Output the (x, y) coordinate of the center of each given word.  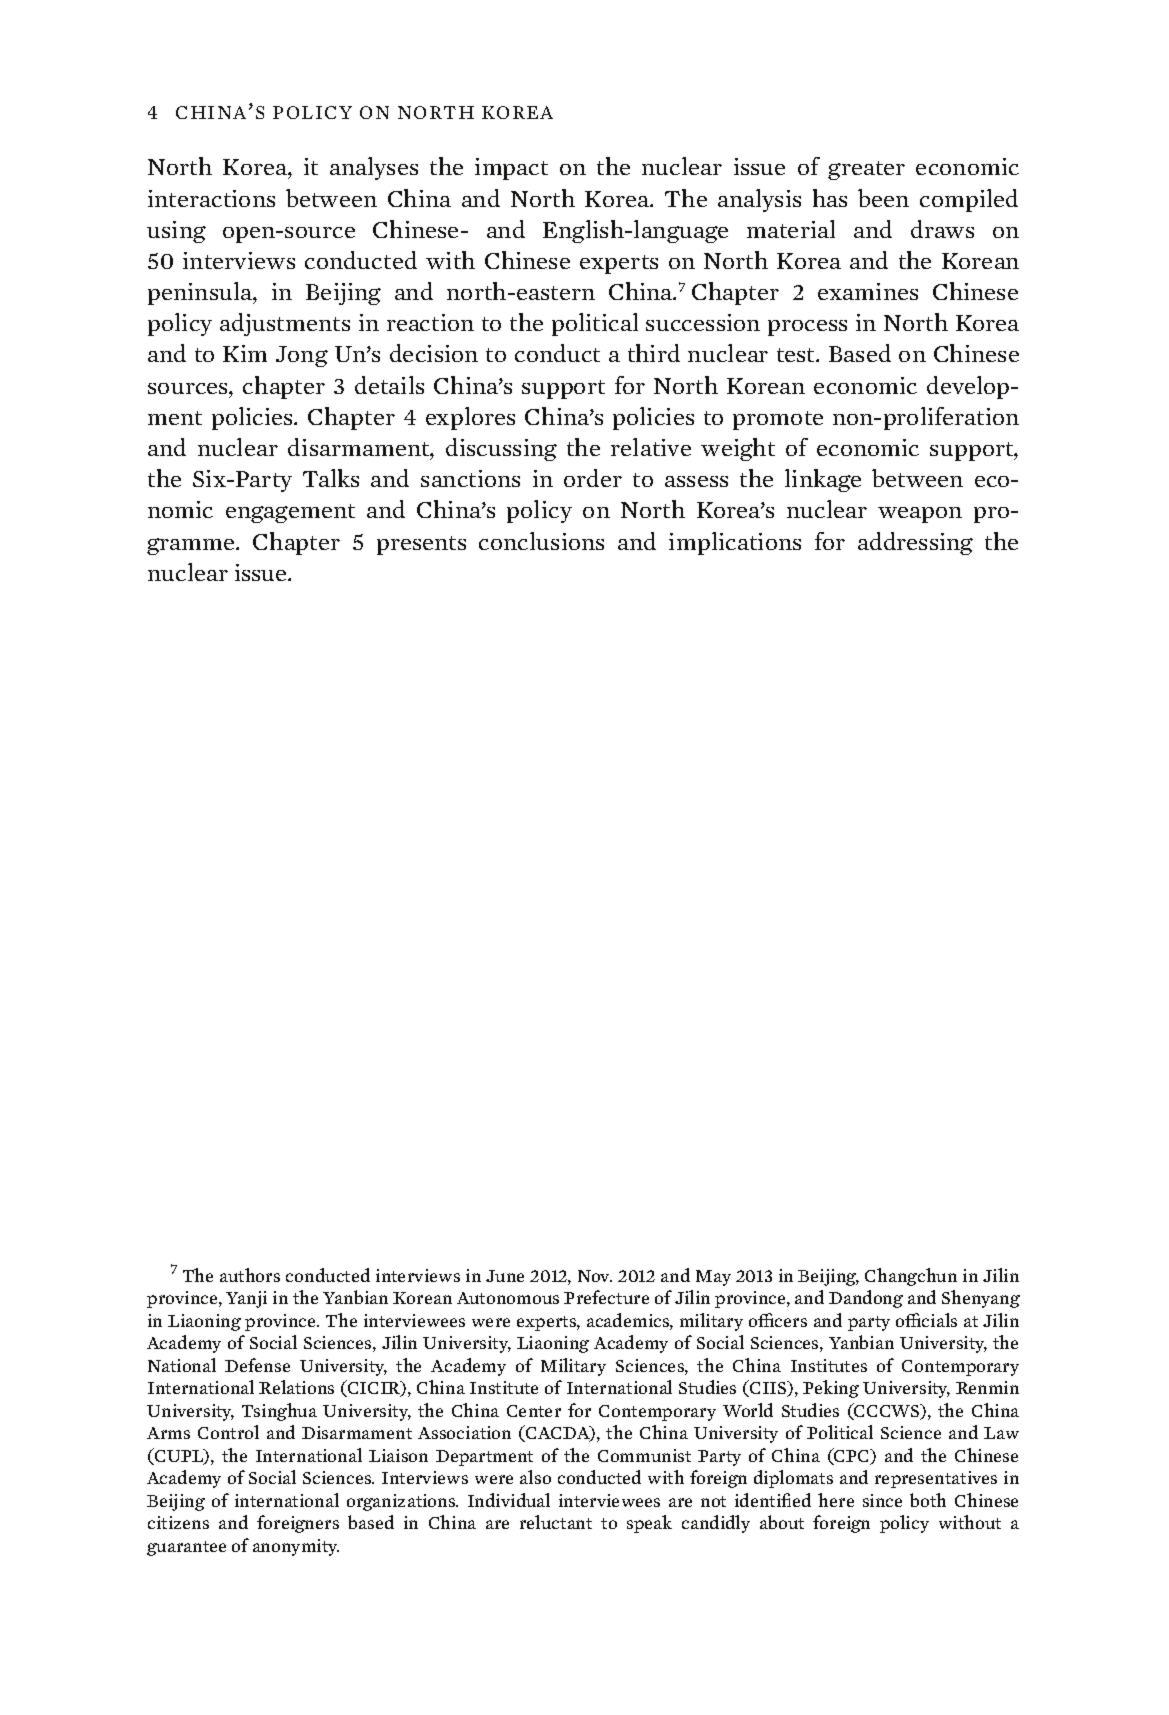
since (882, 1500)
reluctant (556, 1522)
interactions (211, 198)
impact (511, 169)
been (883, 198)
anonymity (296, 1547)
